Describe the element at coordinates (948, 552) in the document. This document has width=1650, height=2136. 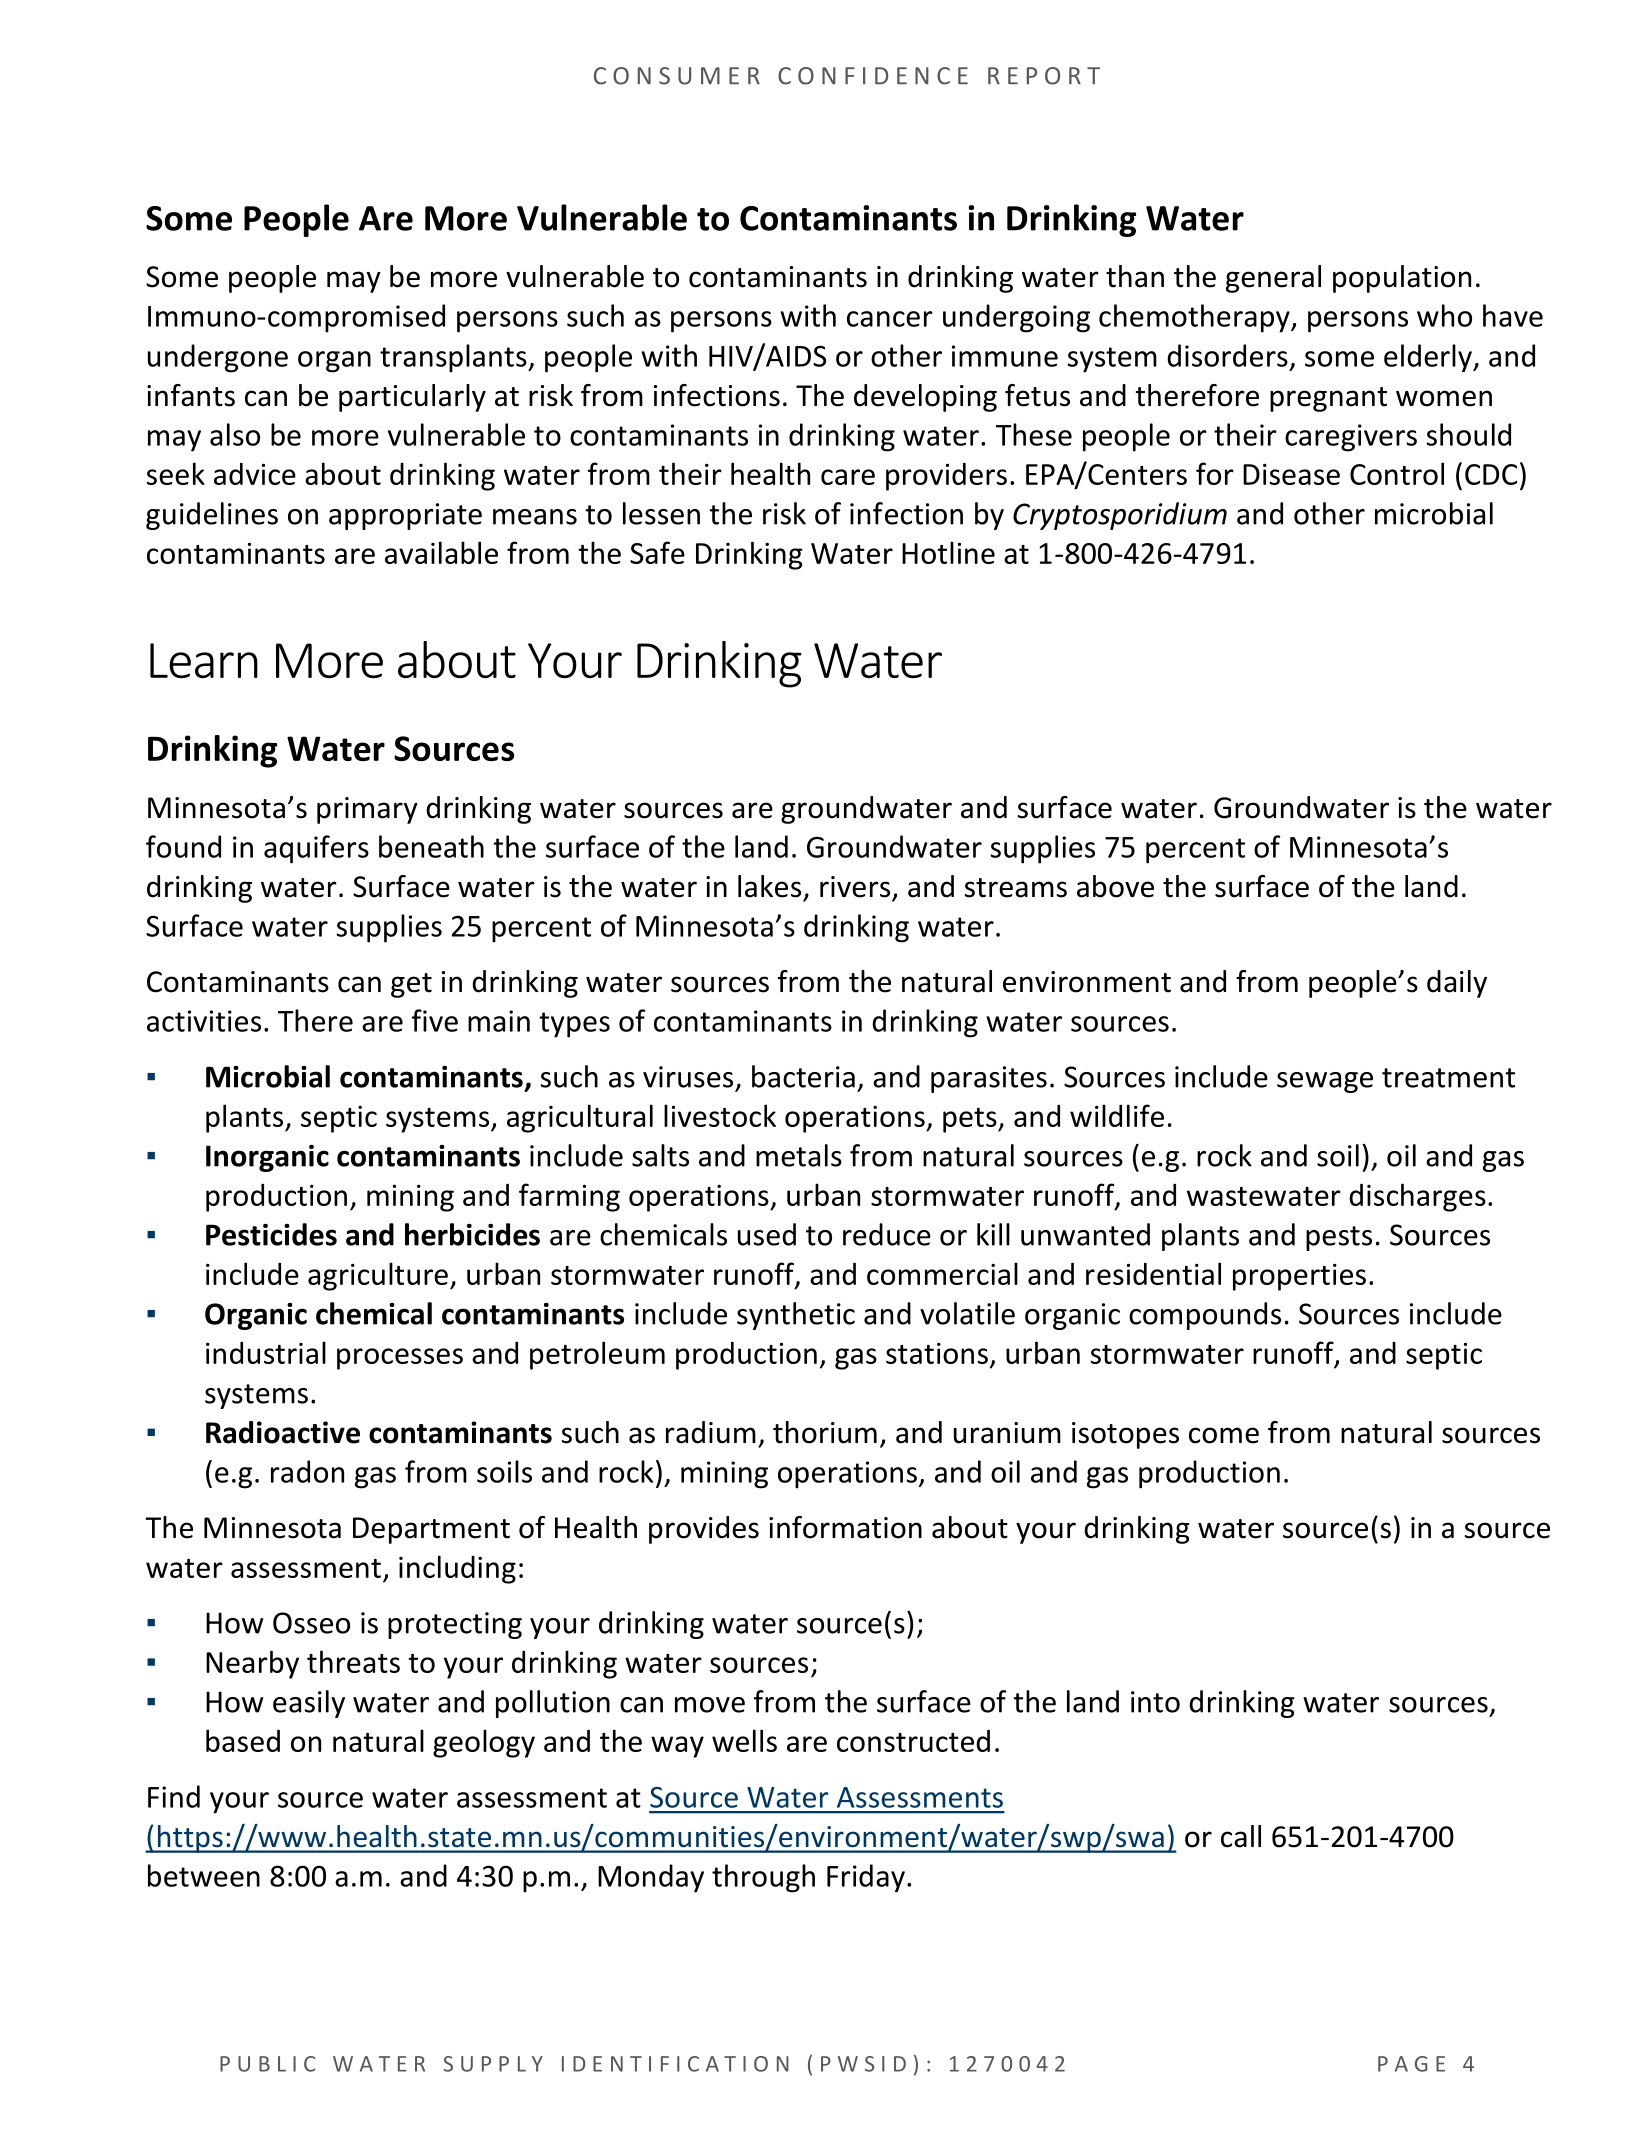
I see `Hotline` at that location.
